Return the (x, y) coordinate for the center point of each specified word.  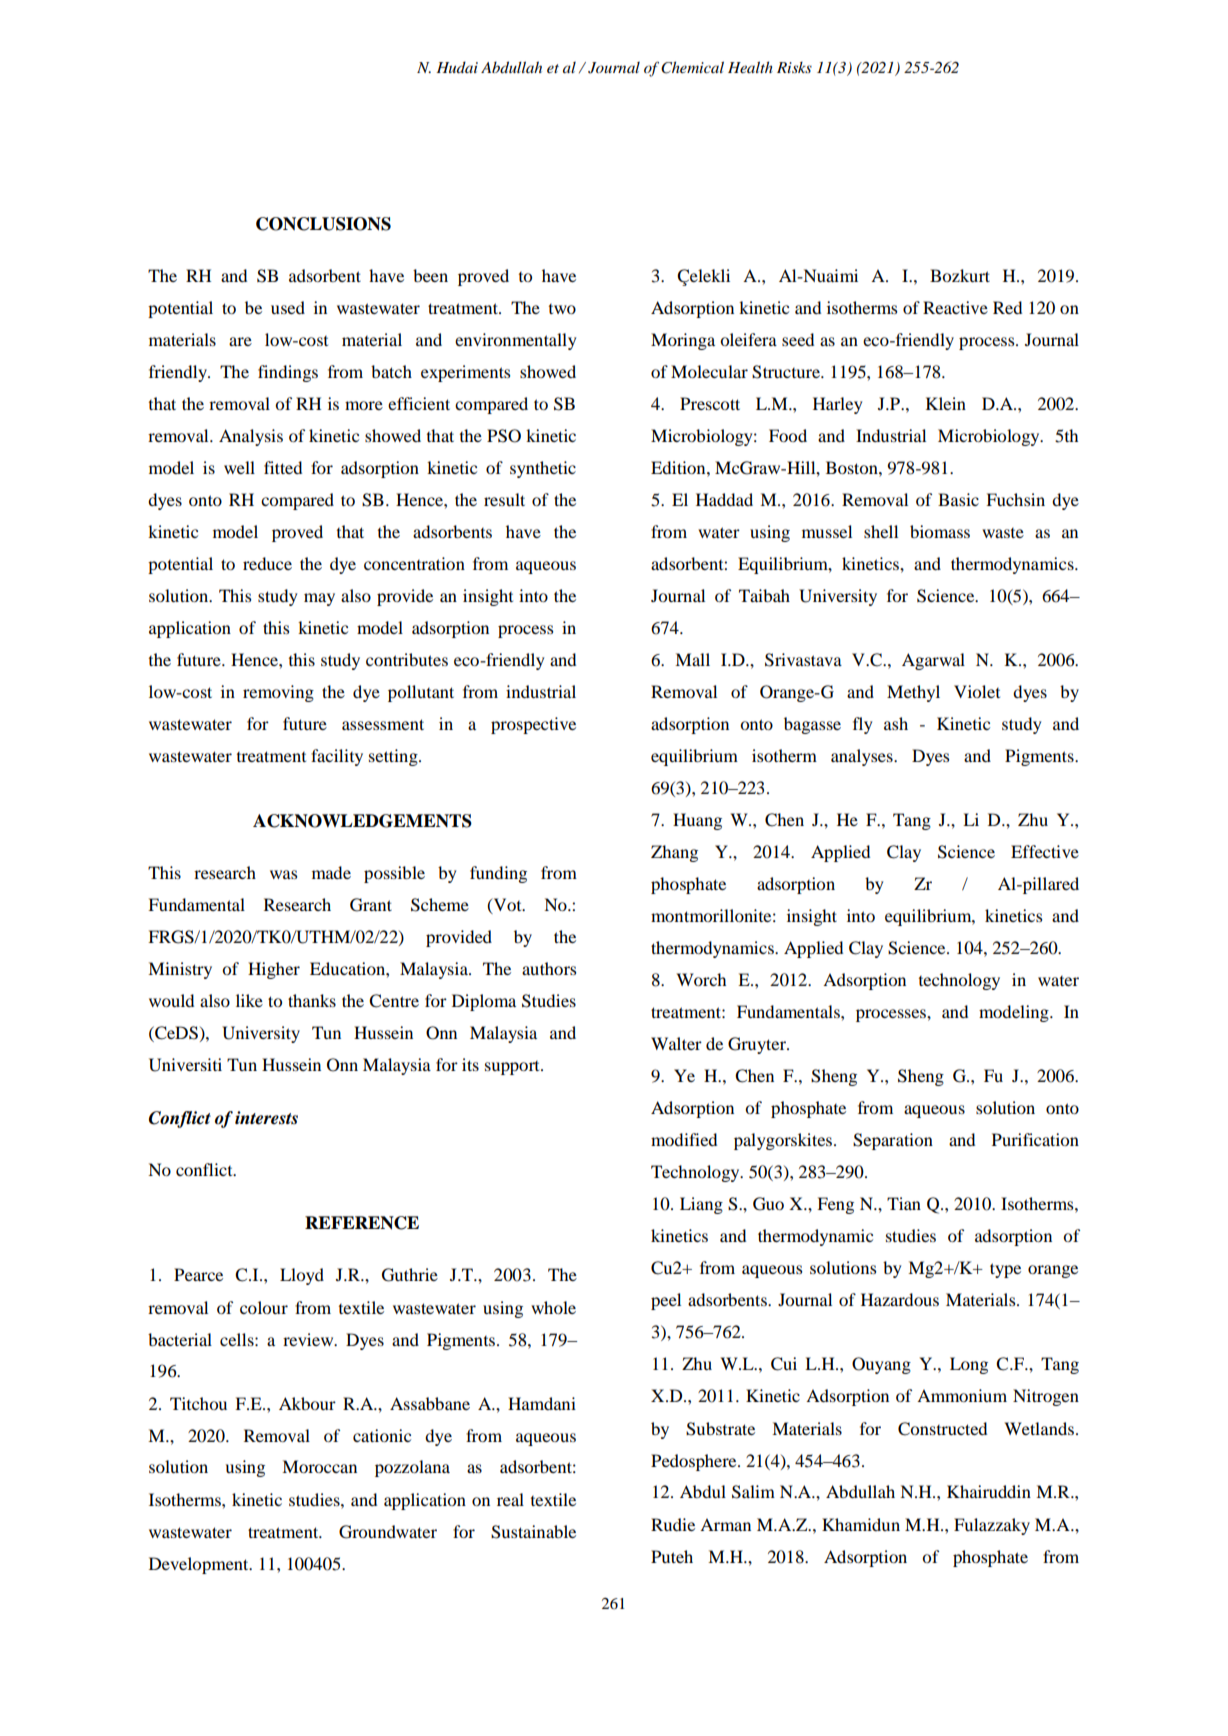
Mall (692, 659)
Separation (893, 1141)
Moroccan (319, 1466)
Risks (794, 67)
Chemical (692, 67)
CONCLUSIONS (323, 224)
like (249, 1000)
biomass (940, 531)
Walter (676, 1043)
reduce (267, 563)
